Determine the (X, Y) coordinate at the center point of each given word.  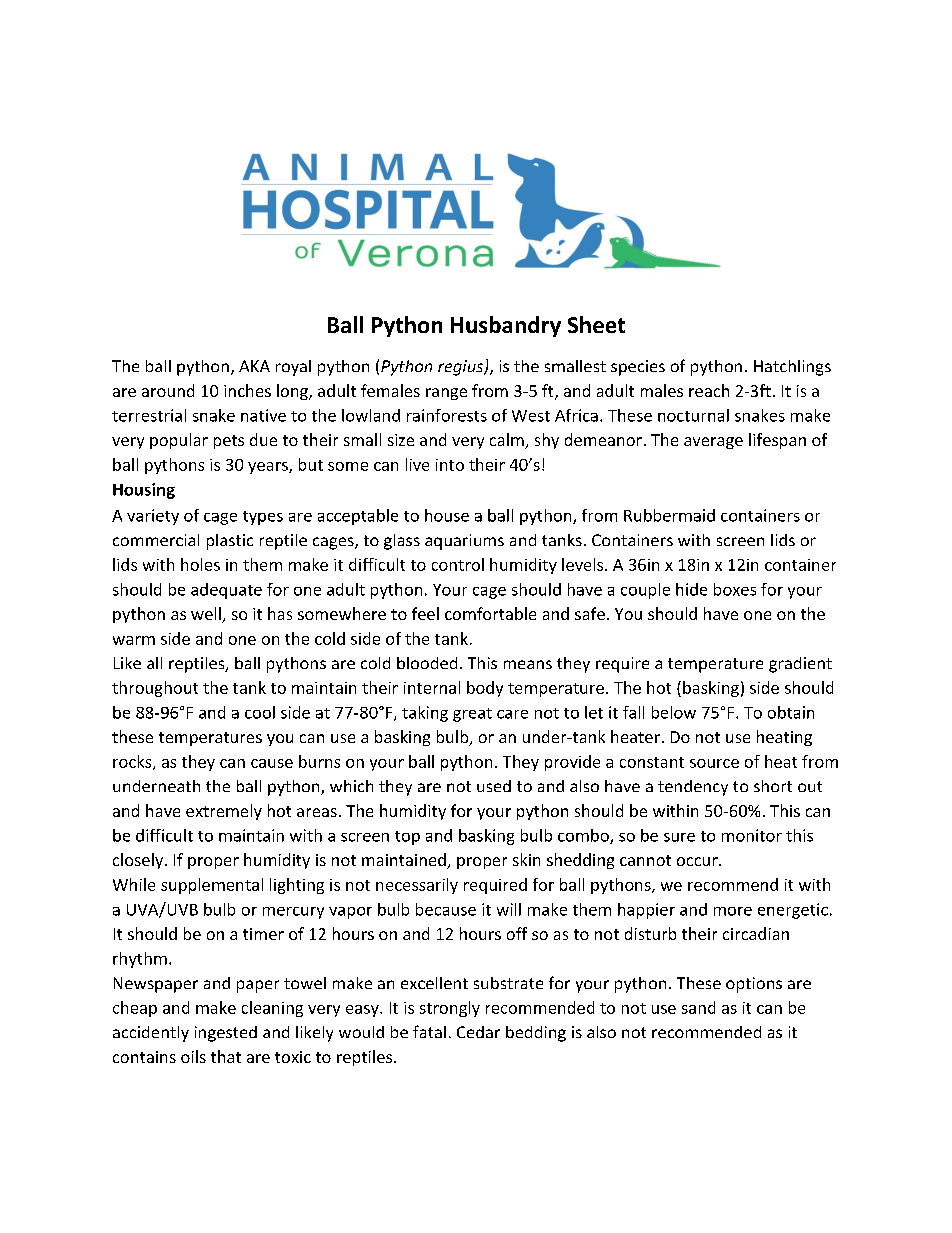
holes (200, 564)
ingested (226, 1034)
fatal (429, 1031)
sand (698, 1007)
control (458, 564)
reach (709, 390)
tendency (693, 788)
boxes (735, 589)
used (494, 786)
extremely (224, 812)
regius (461, 368)
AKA (254, 366)
